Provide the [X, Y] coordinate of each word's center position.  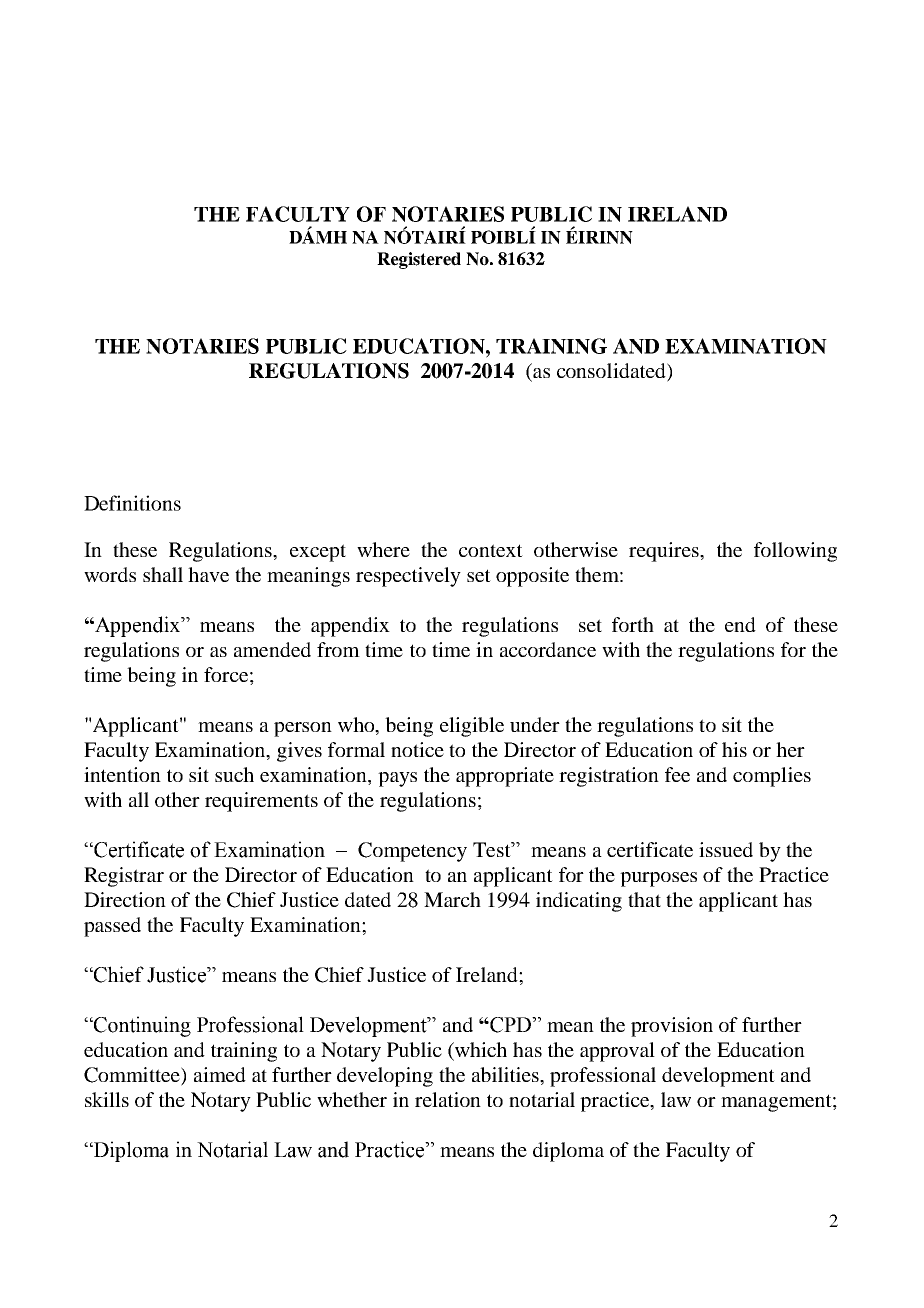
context [491, 550]
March [452, 899]
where [383, 549]
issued [726, 849]
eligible [472, 727]
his [734, 749]
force [226, 674]
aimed [220, 1074]
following [795, 552]
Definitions [132, 503]
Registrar [124, 877]
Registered [419, 260]
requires [665, 552]
